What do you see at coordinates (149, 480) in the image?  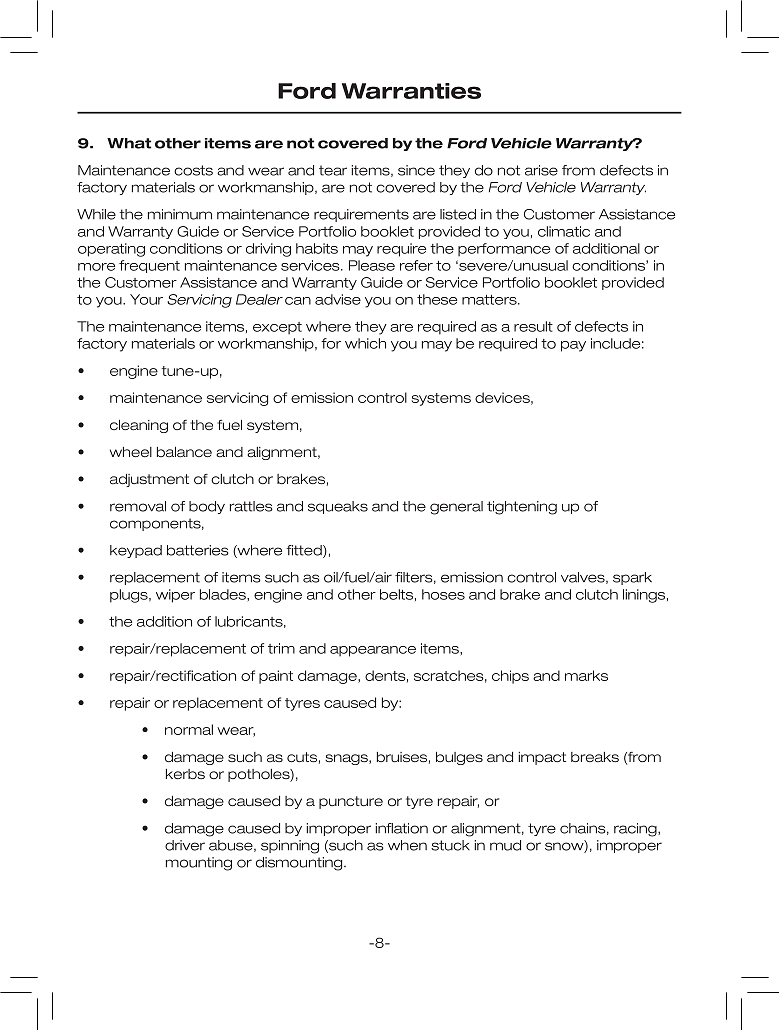 I see `adjustment` at bounding box center [149, 480].
